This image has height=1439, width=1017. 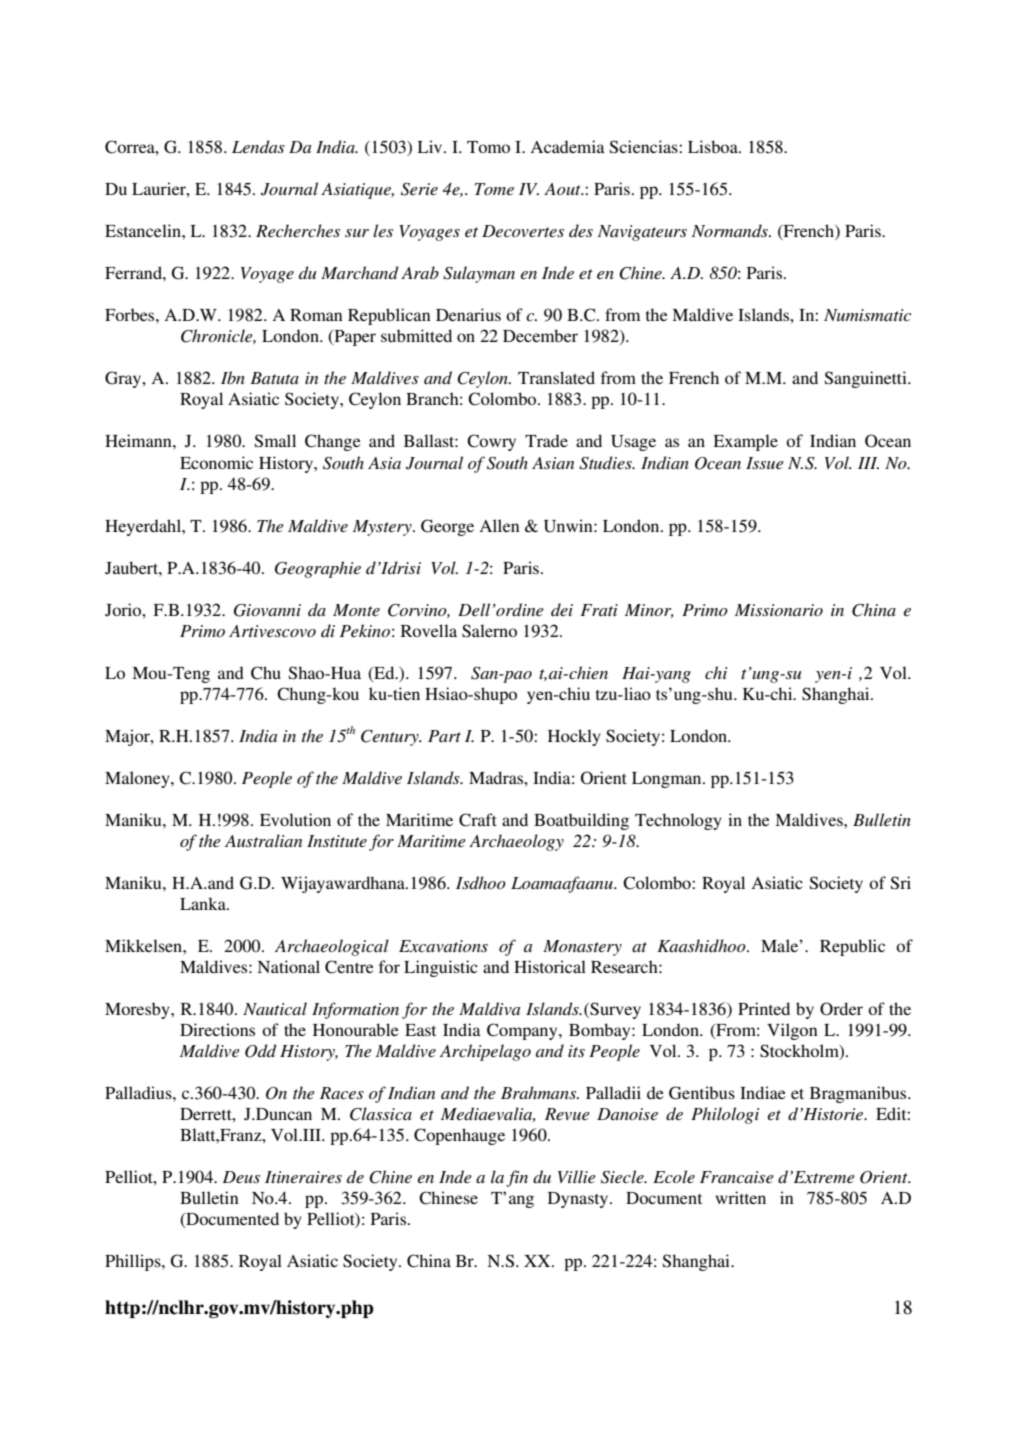 I want to click on les, so click(x=383, y=230).
